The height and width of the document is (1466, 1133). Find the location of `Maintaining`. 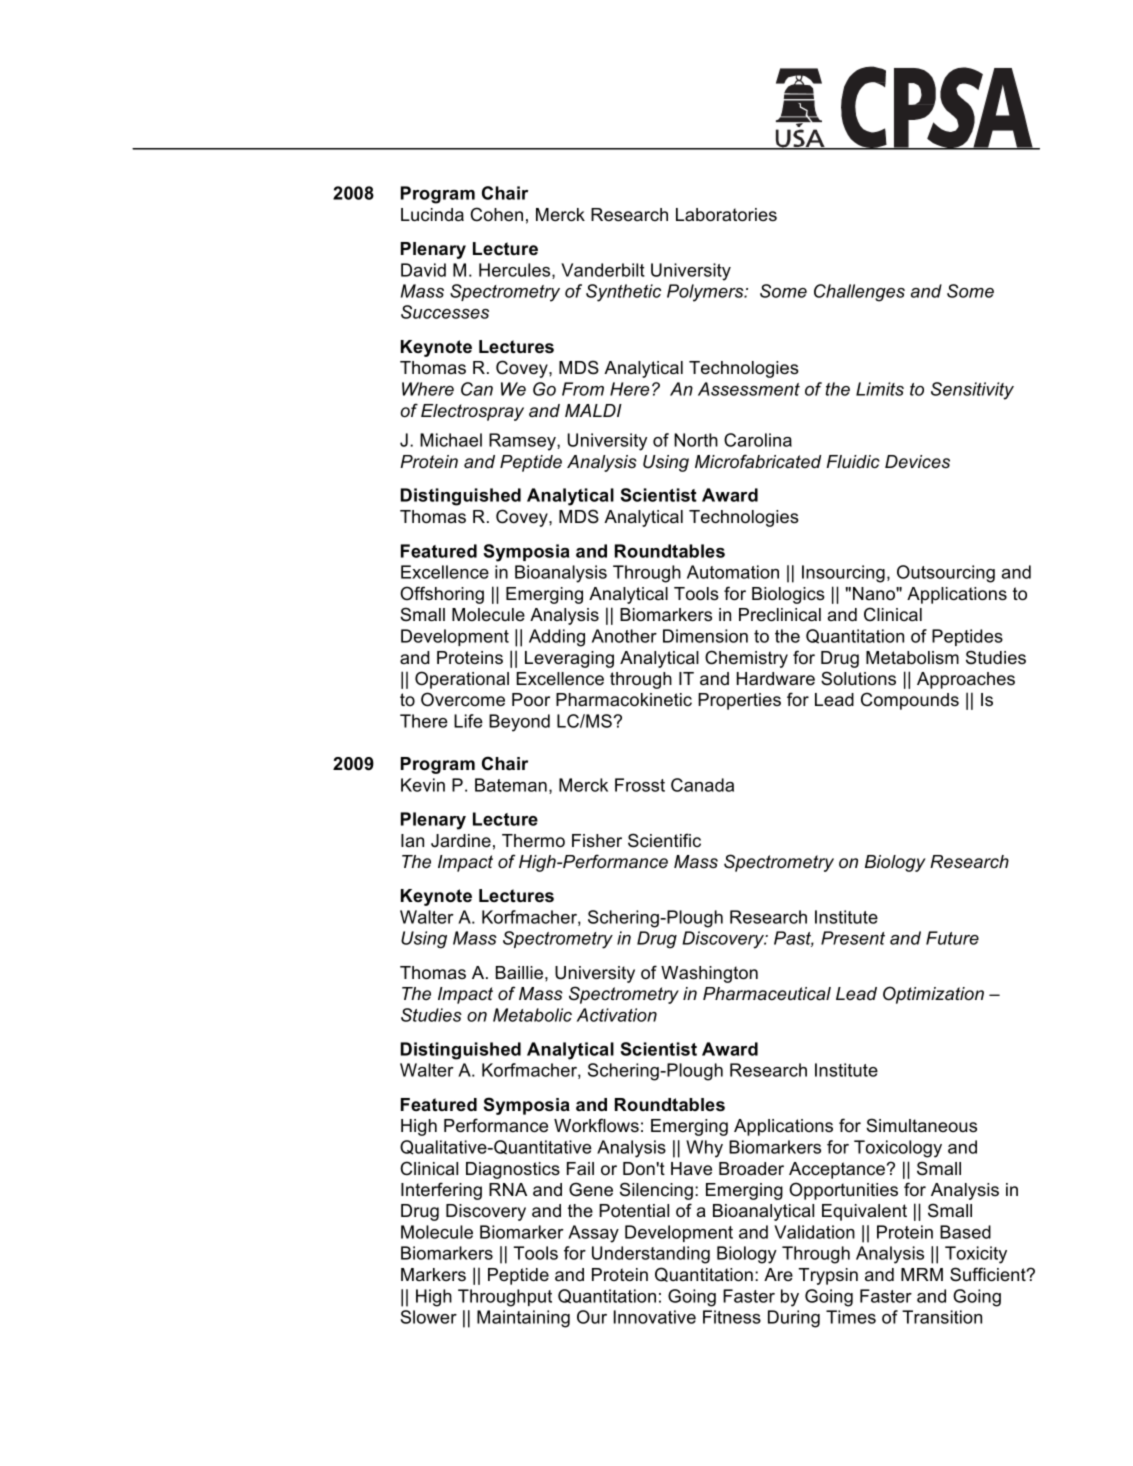

Maintaining is located at coordinates (523, 1319).
